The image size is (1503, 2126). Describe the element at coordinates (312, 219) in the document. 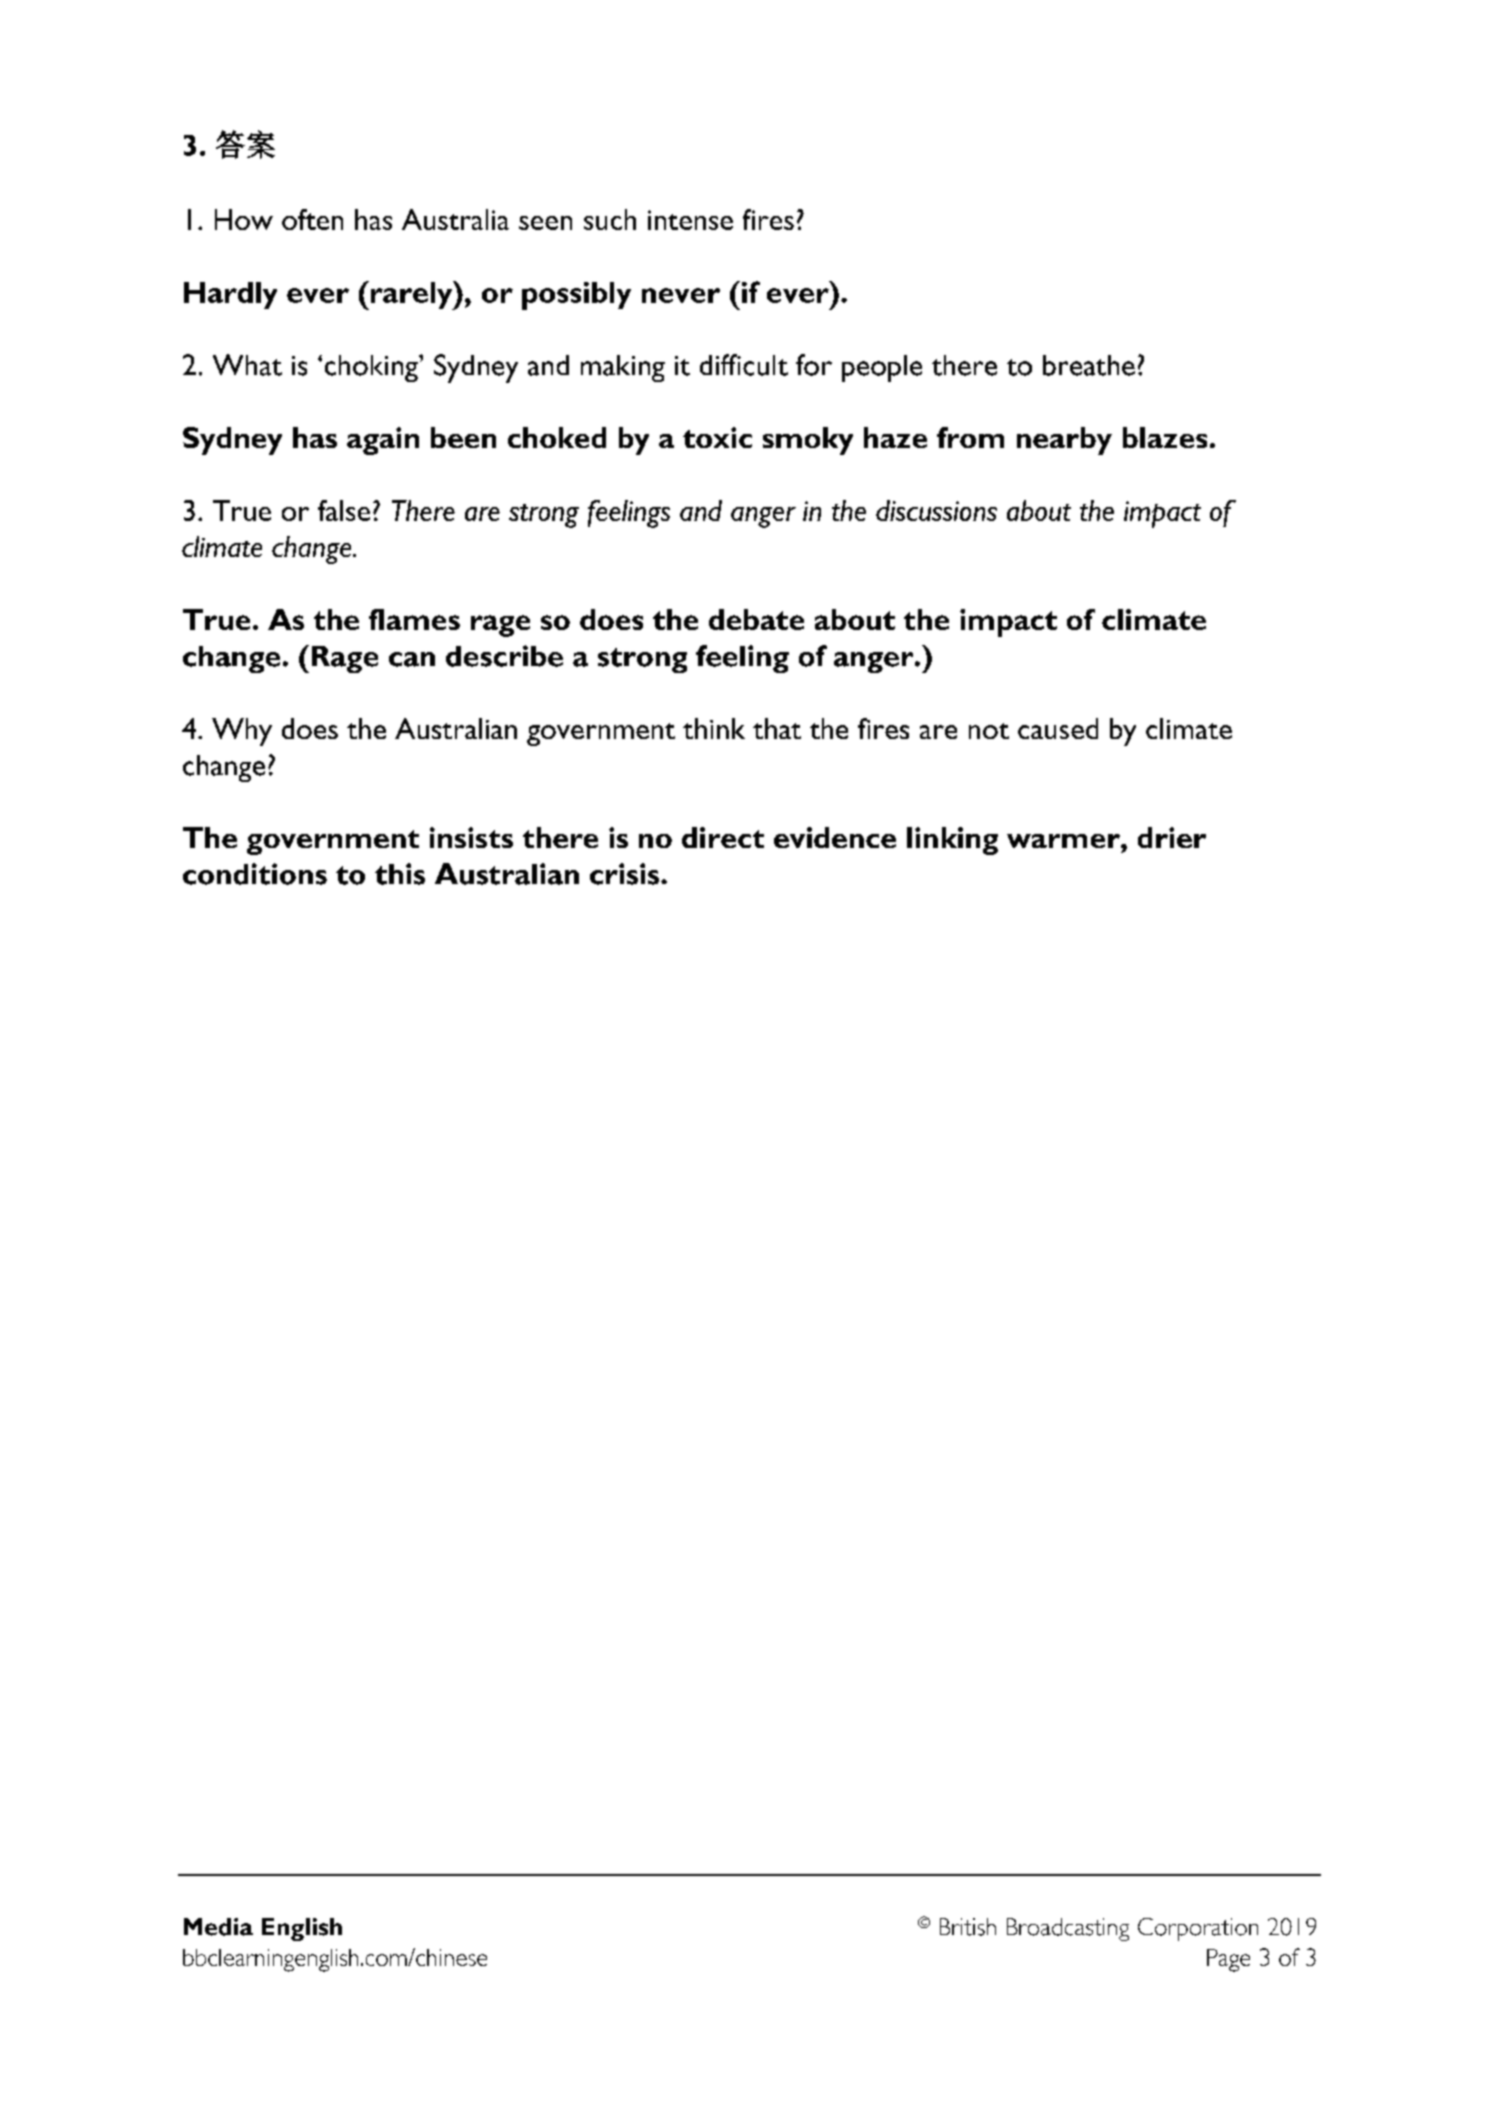

I see `often` at that location.
